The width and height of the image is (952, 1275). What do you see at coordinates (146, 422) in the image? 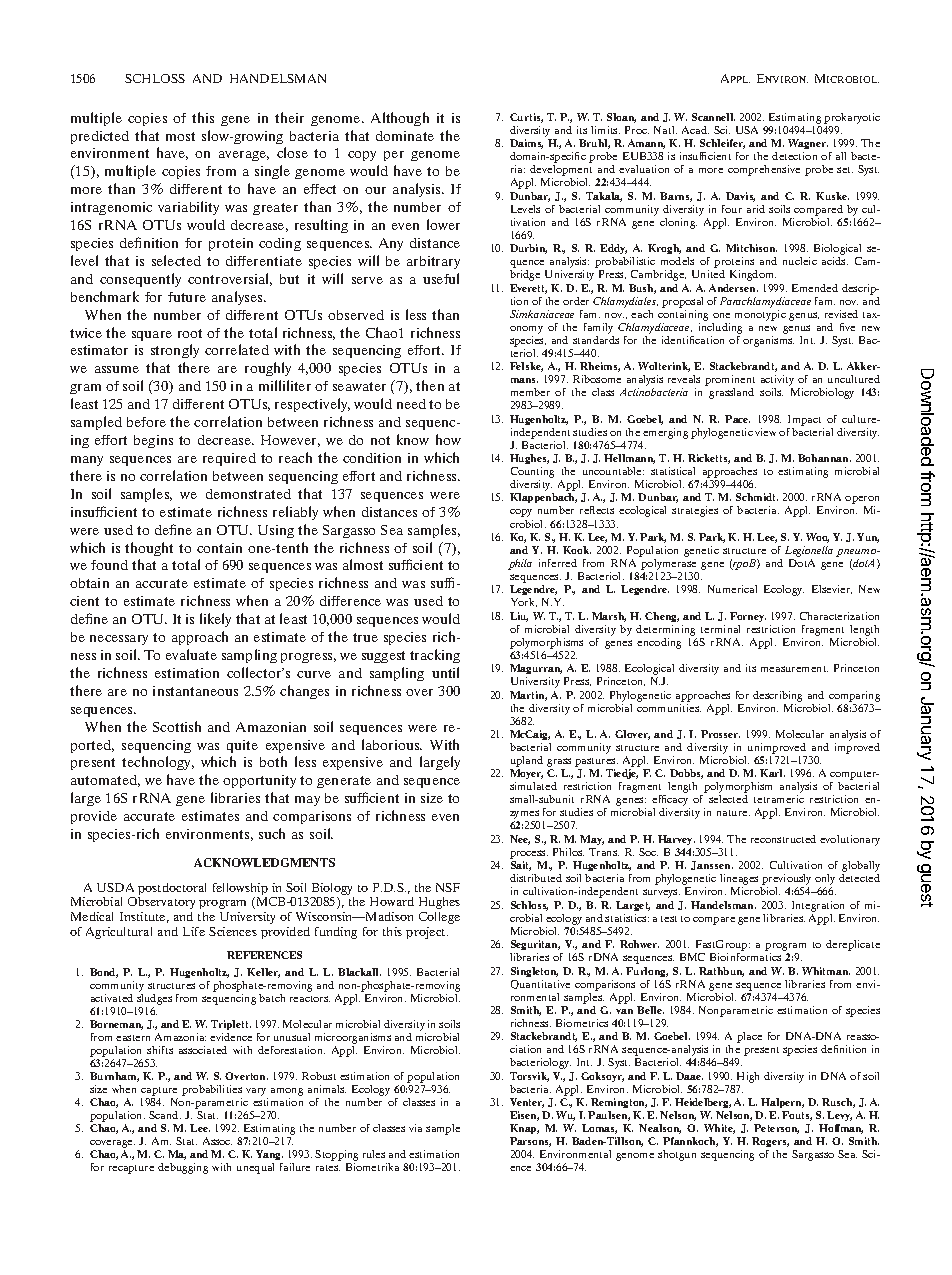
I see `before` at bounding box center [146, 422].
